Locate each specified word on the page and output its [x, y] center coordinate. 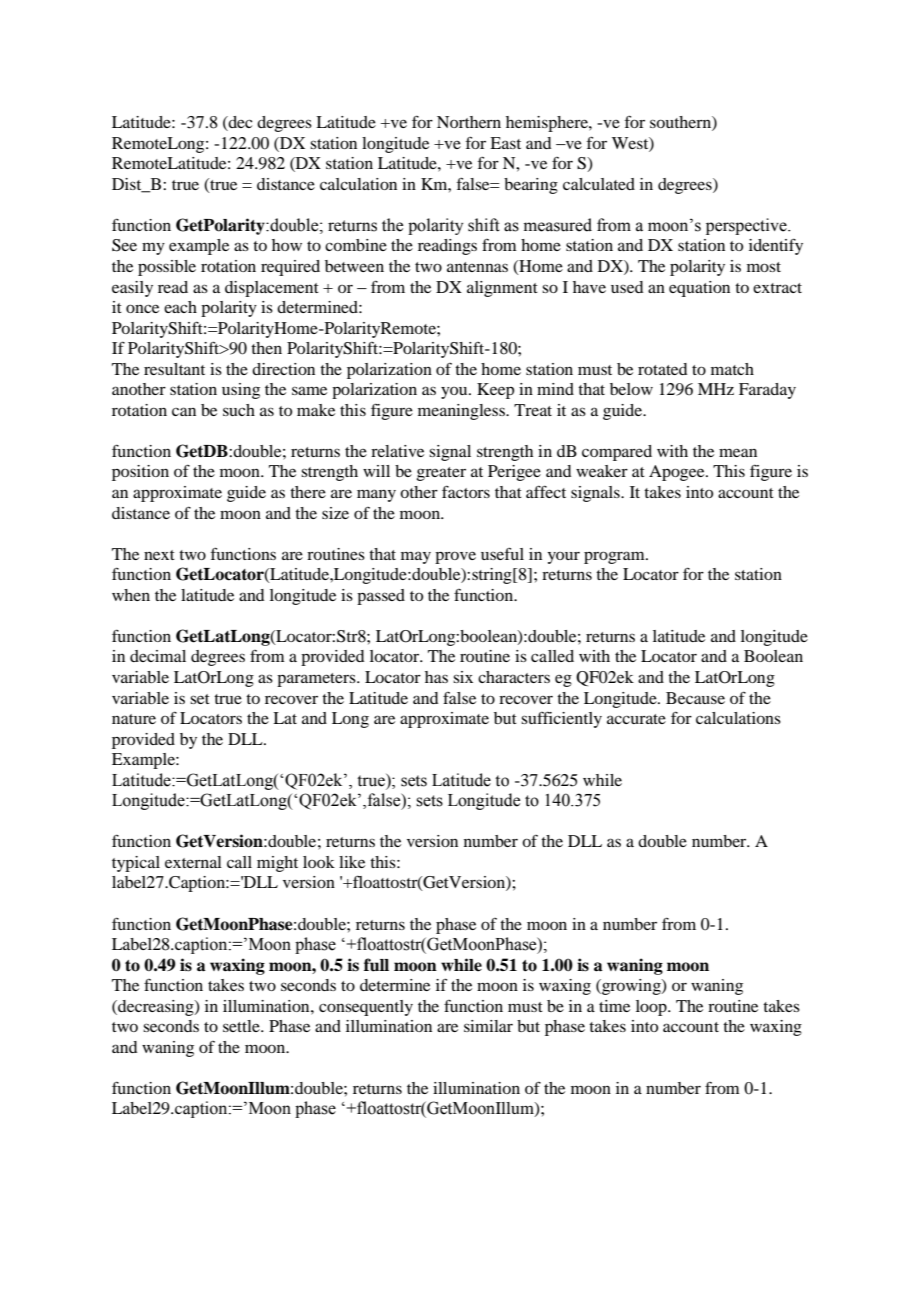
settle [242, 1026]
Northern [469, 122]
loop [652, 1008]
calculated [599, 184]
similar [488, 1026]
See [124, 245]
